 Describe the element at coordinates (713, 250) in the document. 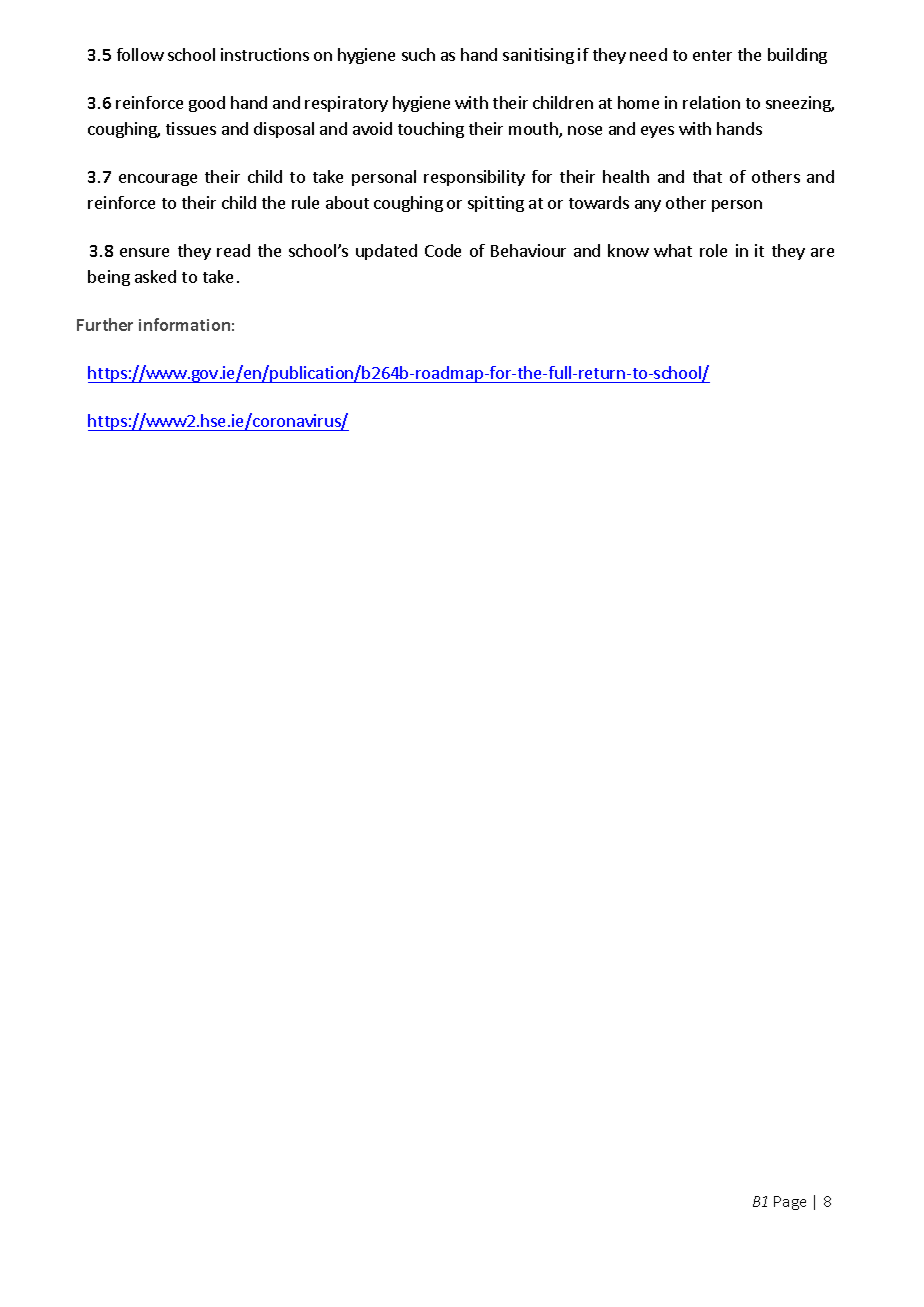

I see `role` at that location.
